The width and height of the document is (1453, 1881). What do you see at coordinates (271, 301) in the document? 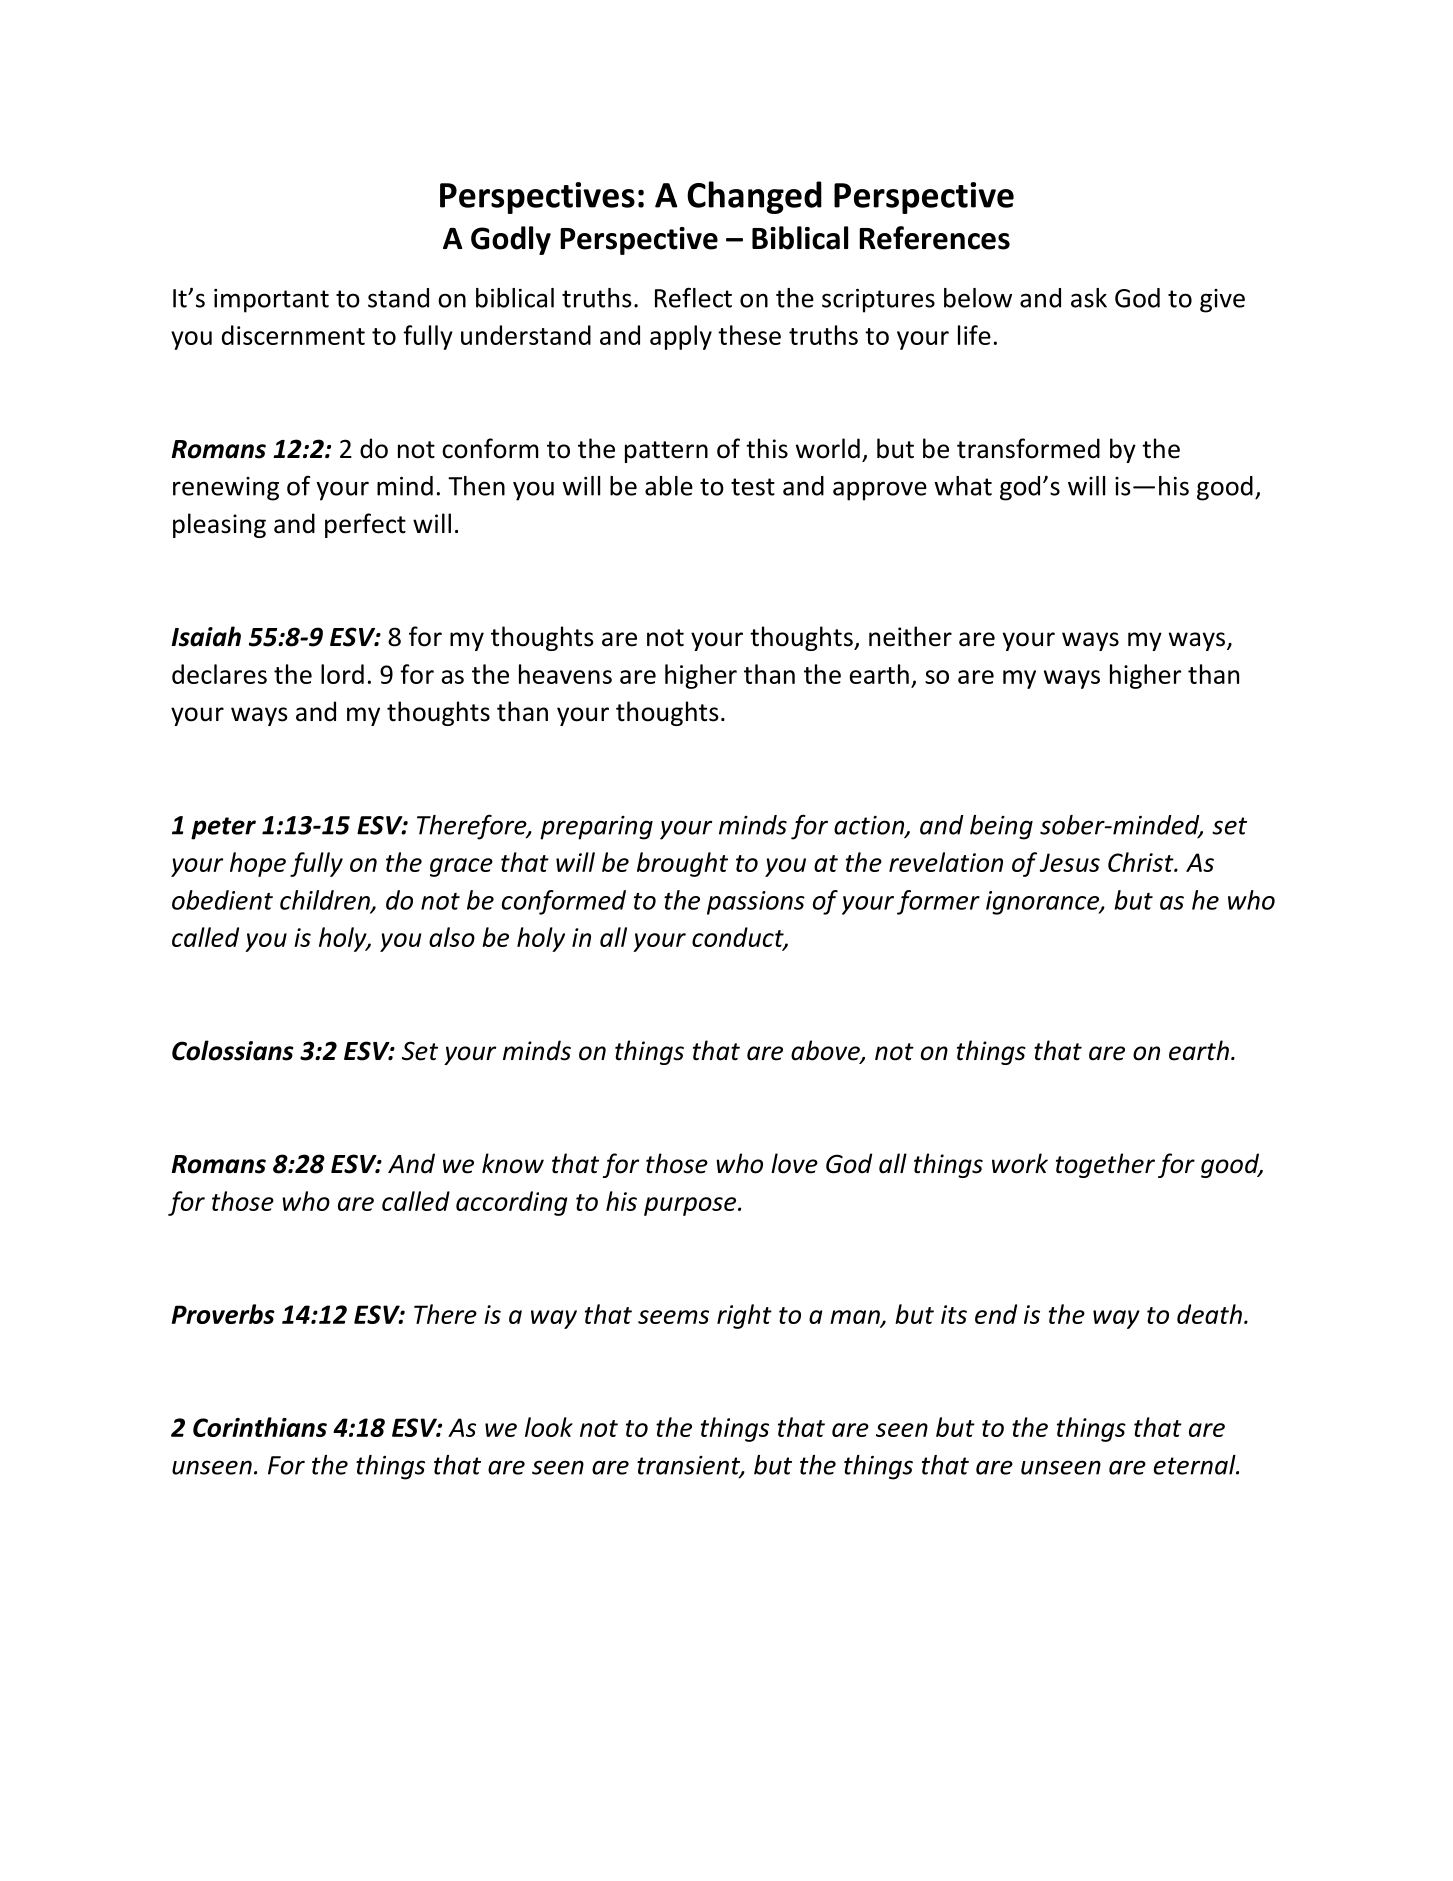
I see `important` at bounding box center [271, 301].
